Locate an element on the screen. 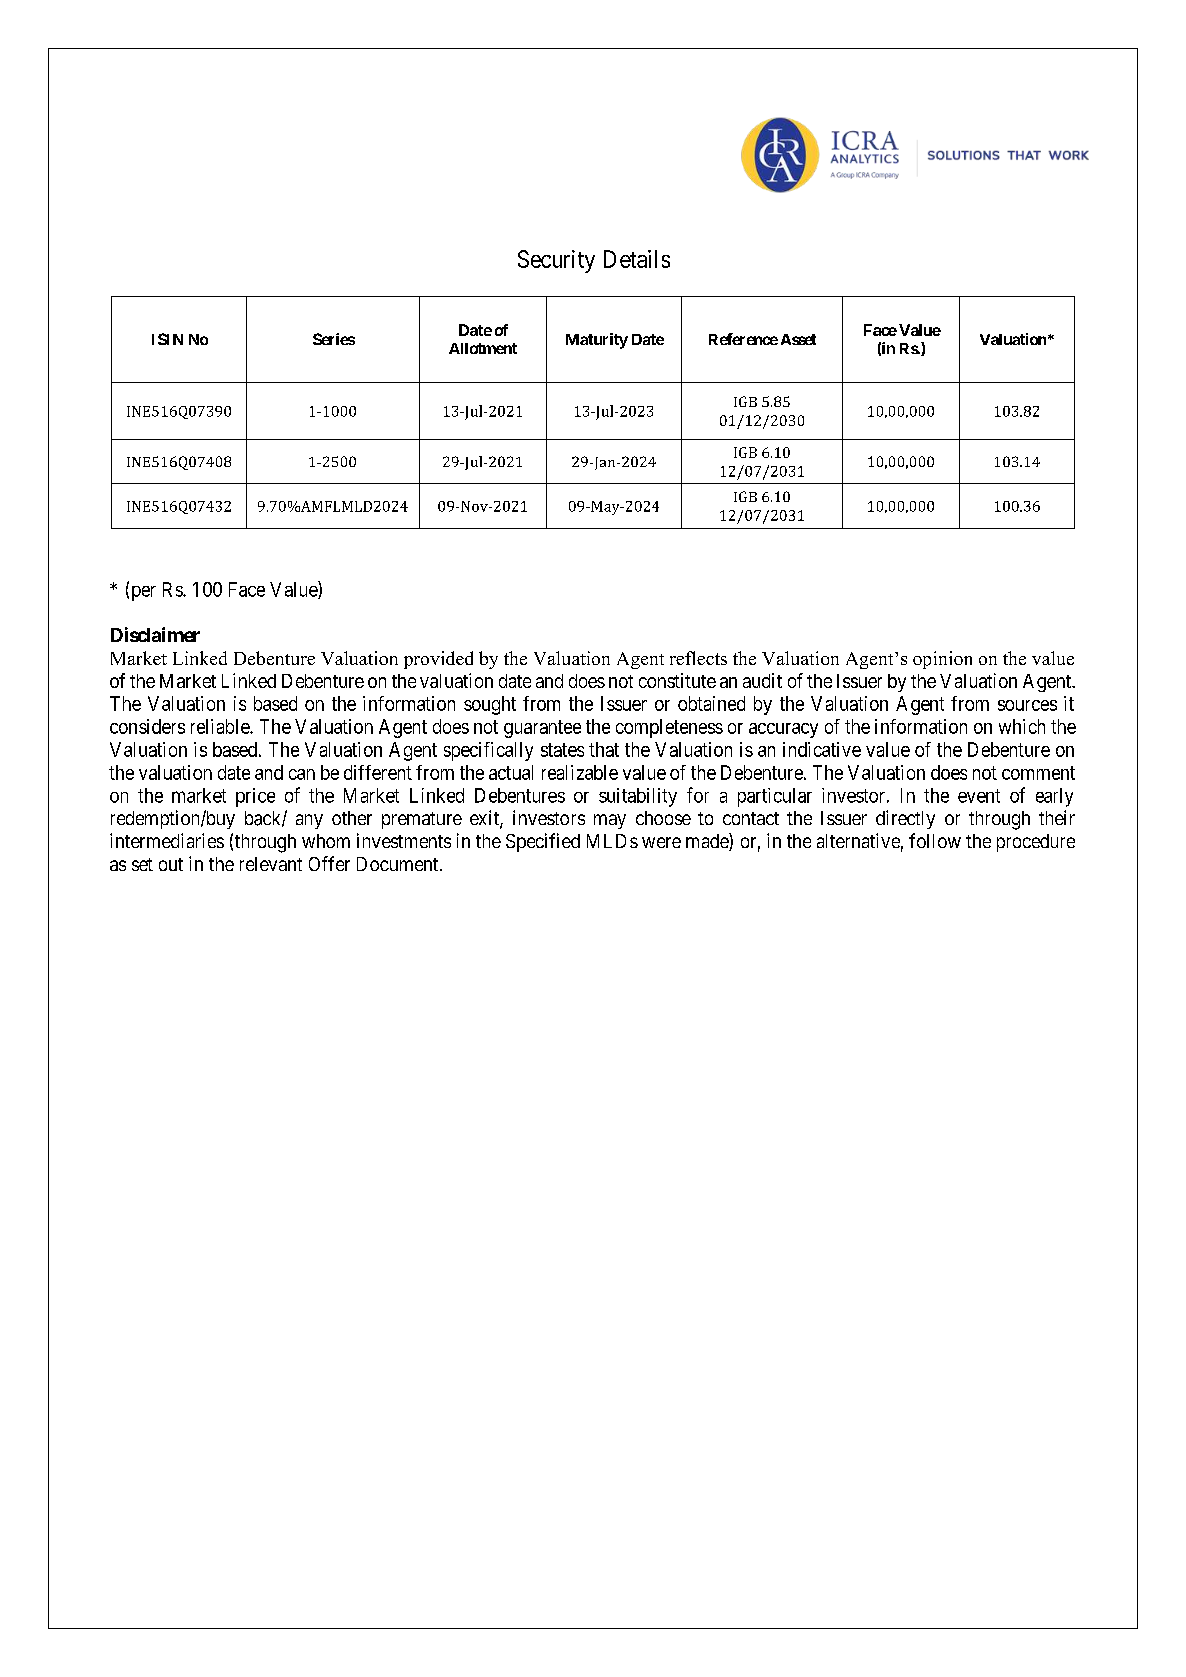 The height and width of the screenshot is (1677, 1186). reflects is located at coordinates (698, 658).
